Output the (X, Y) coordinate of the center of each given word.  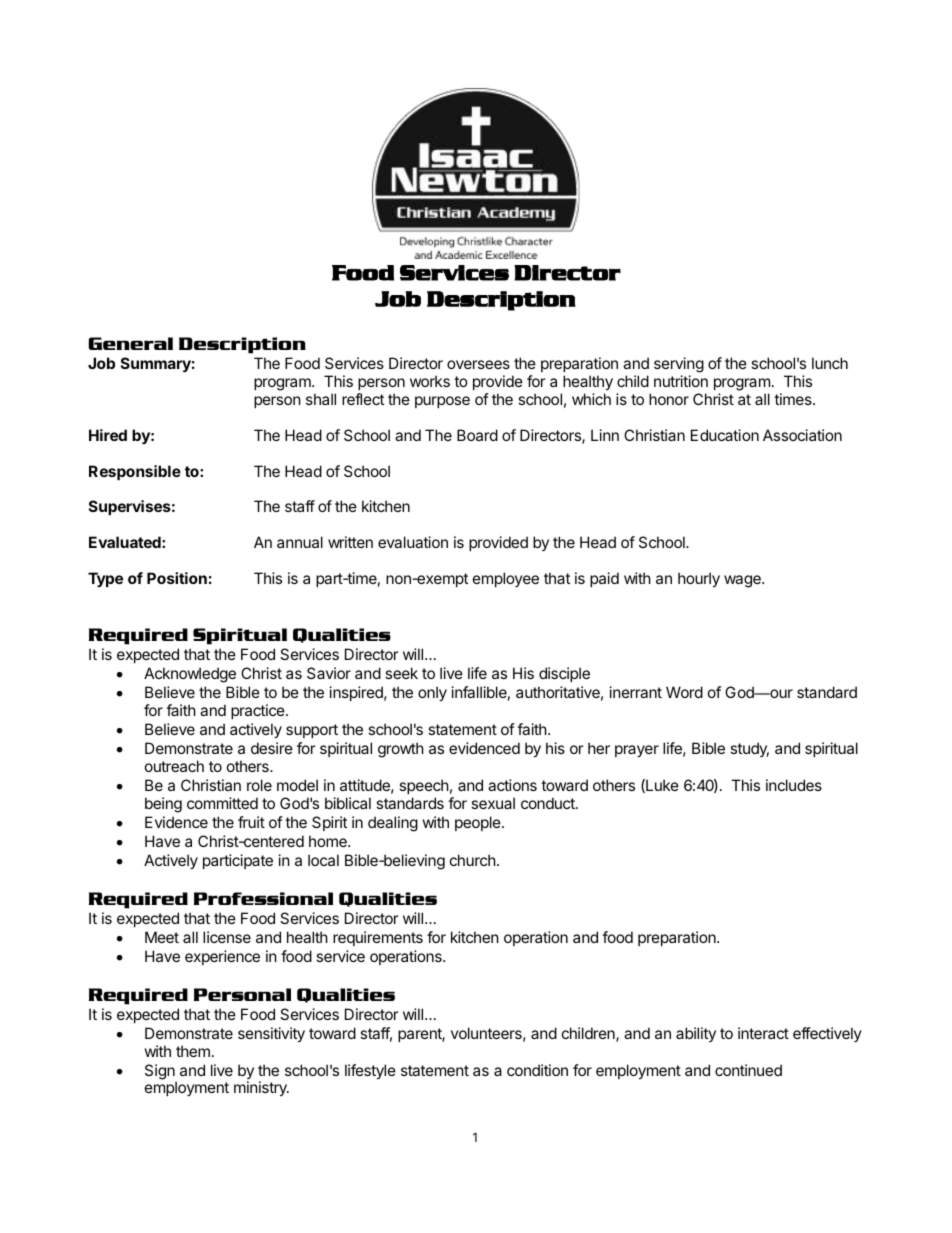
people (479, 823)
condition (537, 1070)
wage (743, 581)
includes (794, 785)
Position (177, 578)
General (131, 343)
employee (506, 579)
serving (679, 365)
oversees (478, 364)
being (163, 805)
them (193, 1051)
